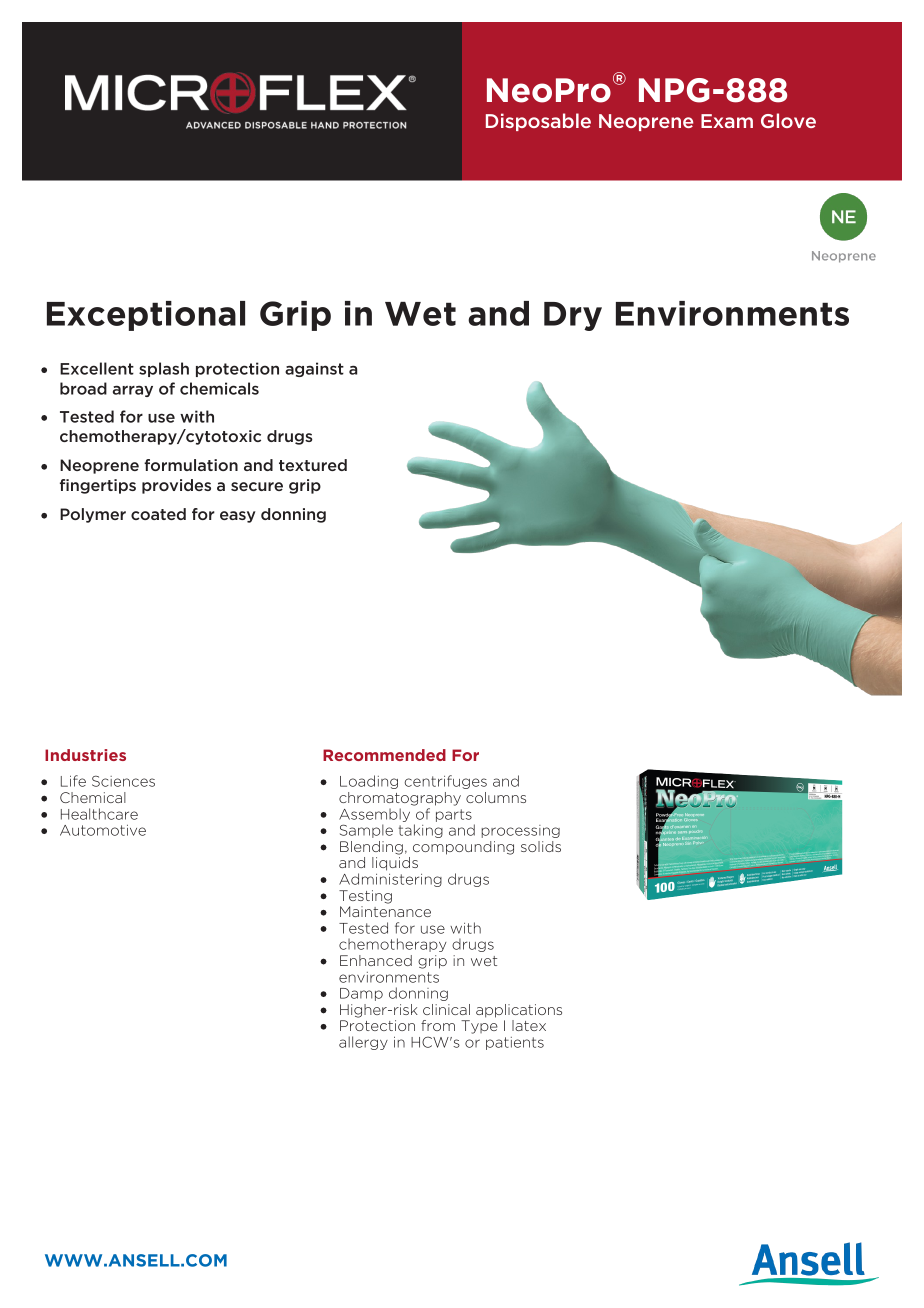 Image resolution: width=924 pixels, height=1308 pixels. I want to click on from, so click(438, 1025).
